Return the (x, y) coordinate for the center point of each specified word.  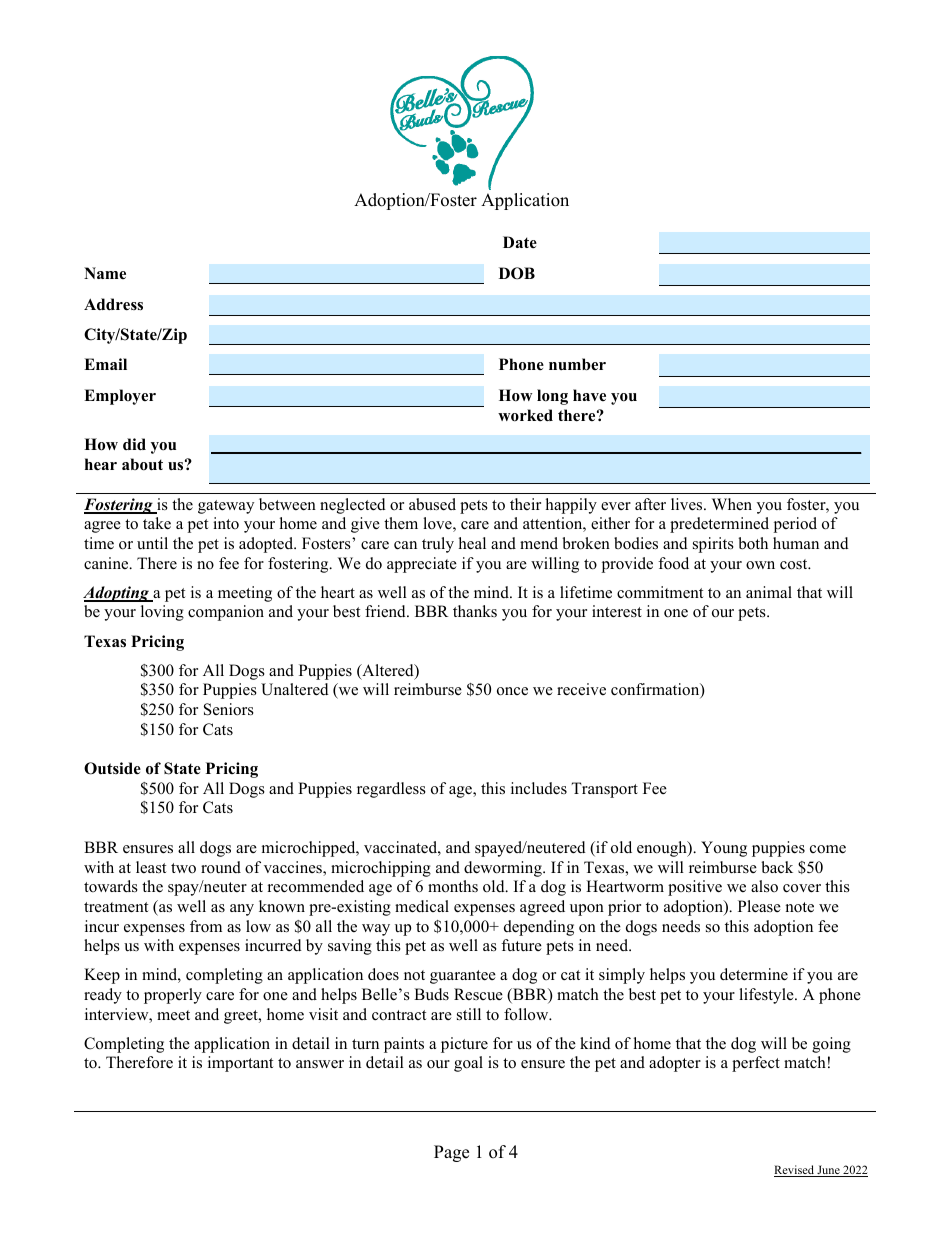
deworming (504, 869)
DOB (517, 273)
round (221, 867)
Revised (795, 1171)
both (753, 543)
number (577, 364)
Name (105, 273)
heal (472, 543)
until (152, 543)
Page (451, 1153)
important (240, 1064)
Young (724, 849)
